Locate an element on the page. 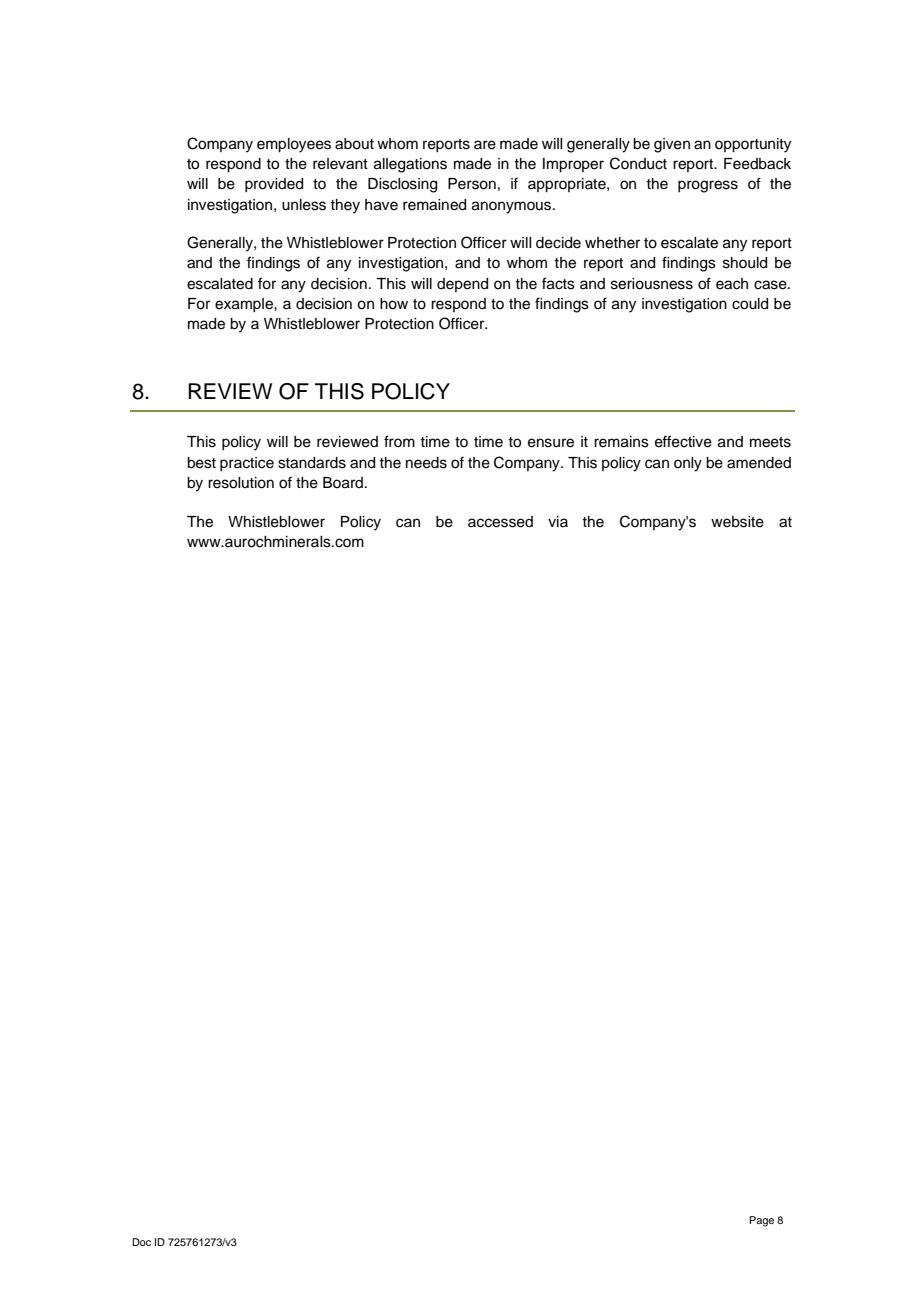 This page has height=1308, width=924. best is located at coordinates (201, 463).
